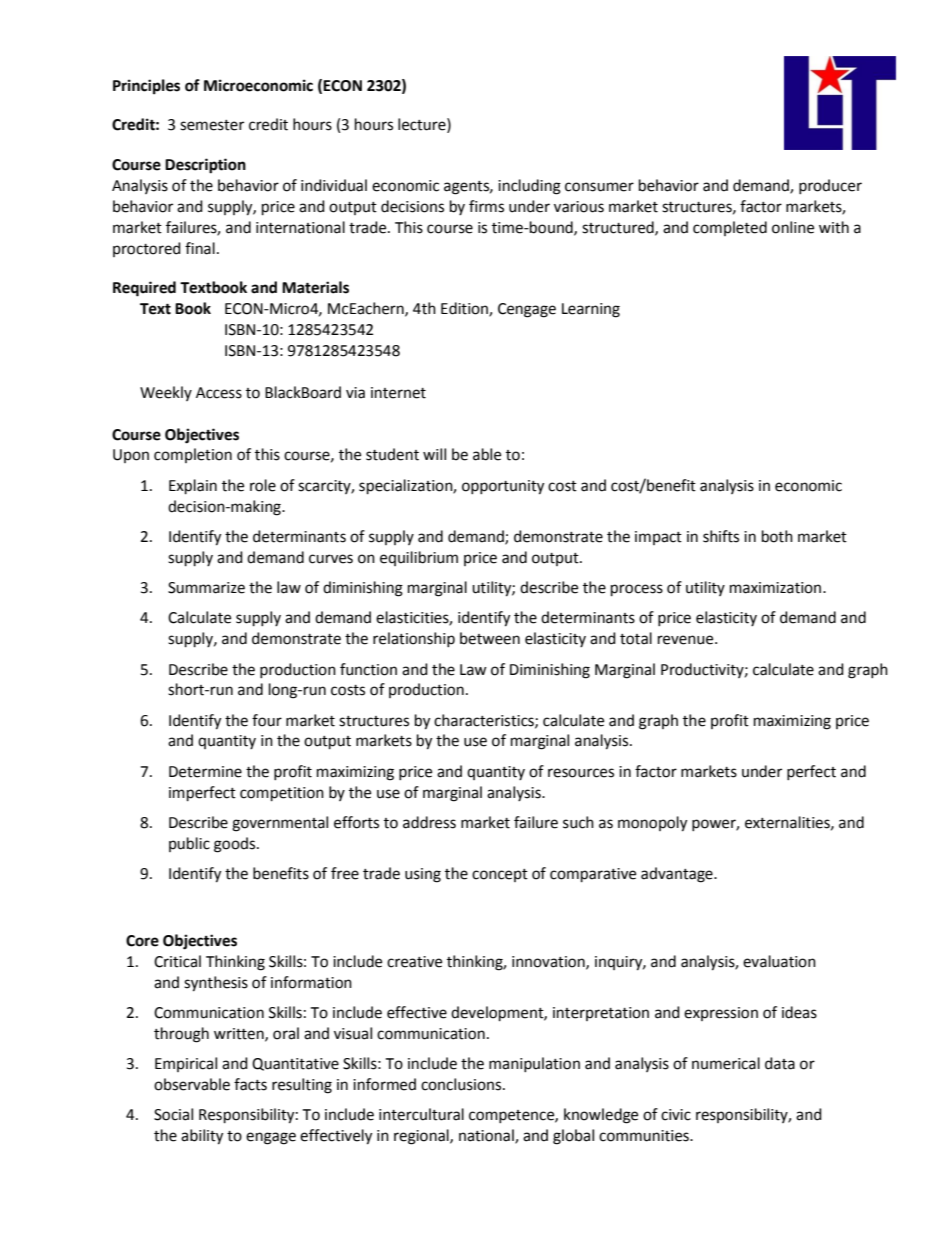 The height and width of the document is (1233, 952). I want to click on including, so click(529, 187).
